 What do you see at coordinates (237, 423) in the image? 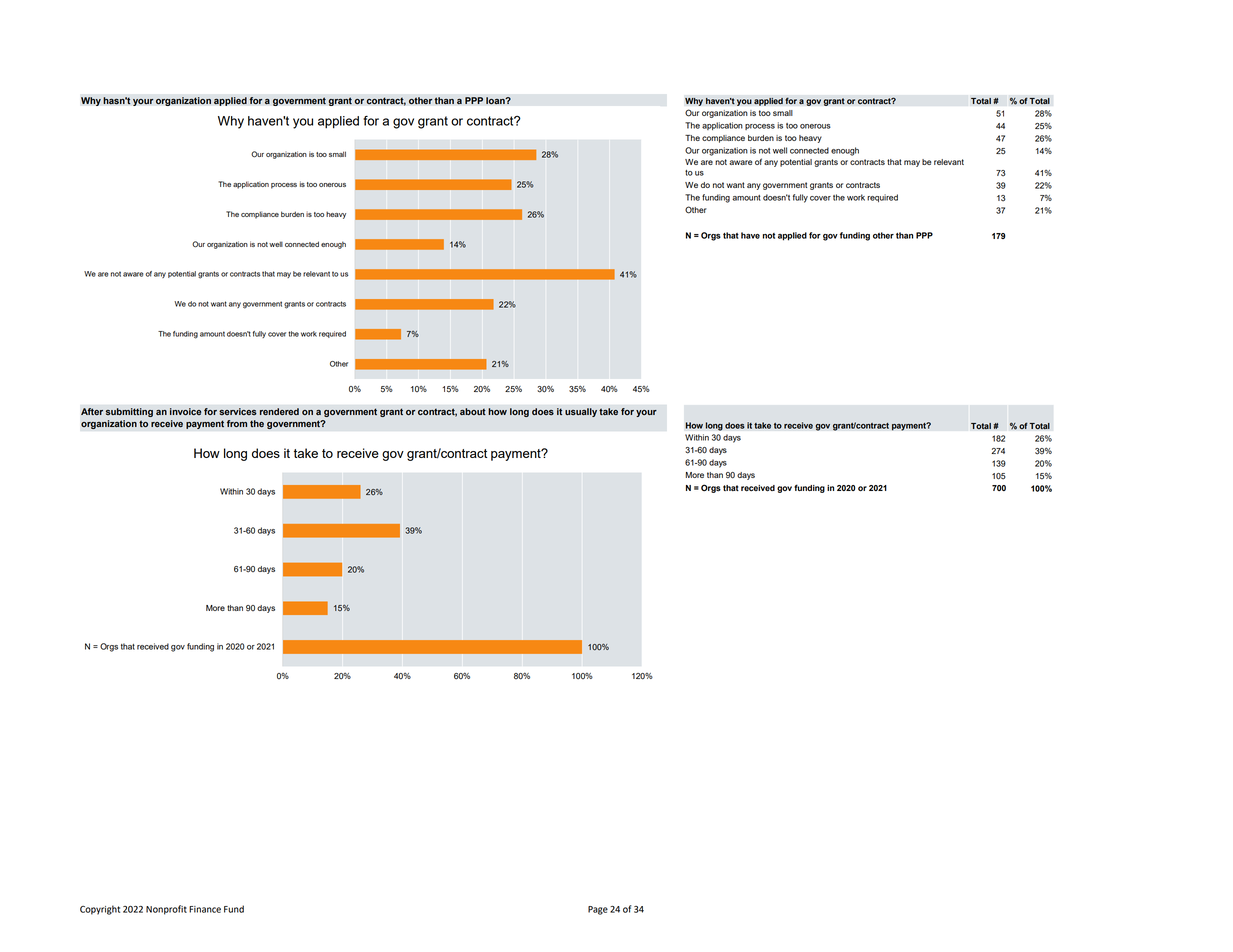
I see `from` at bounding box center [237, 423].
